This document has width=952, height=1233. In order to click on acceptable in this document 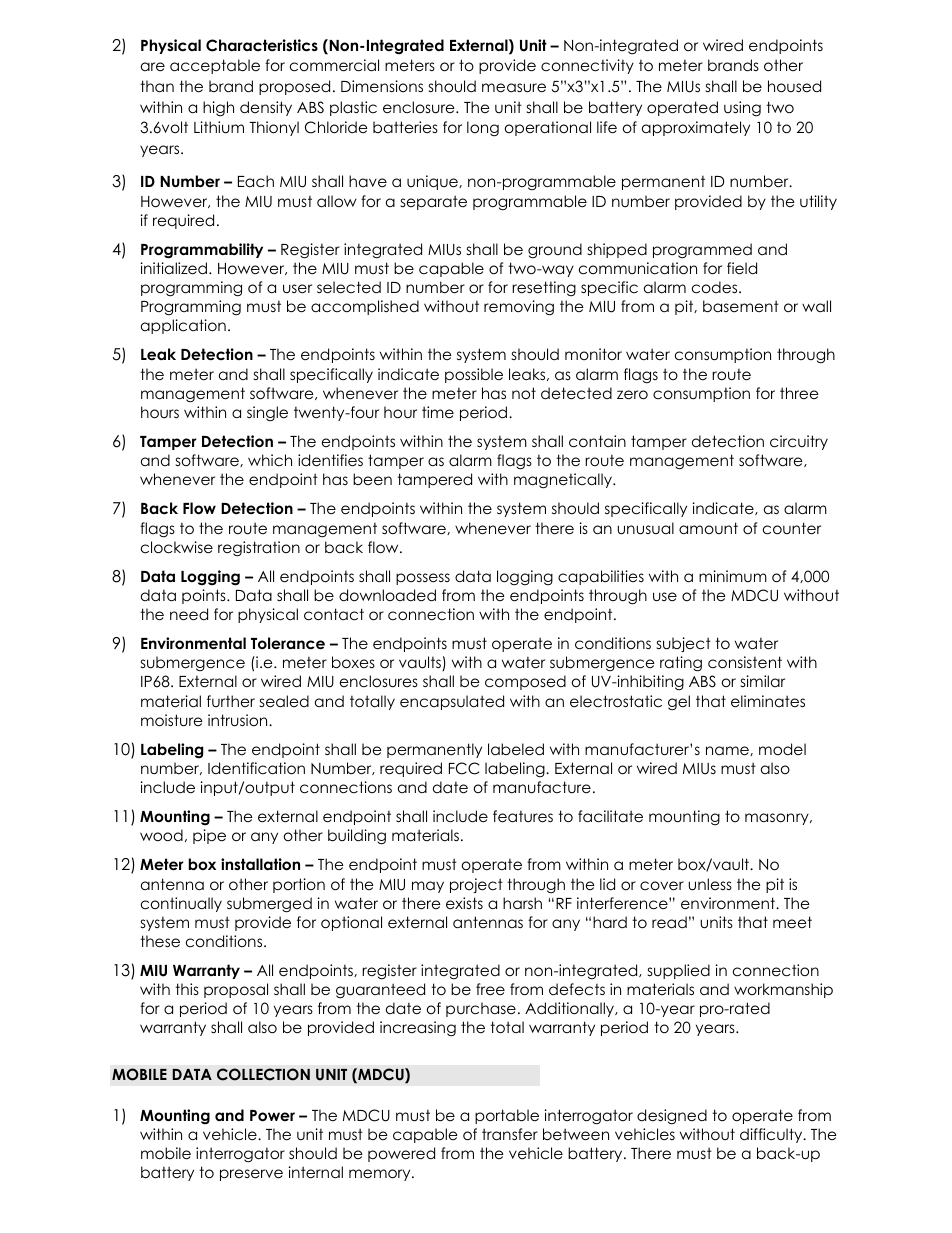, I will do `click(215, 66)`.
